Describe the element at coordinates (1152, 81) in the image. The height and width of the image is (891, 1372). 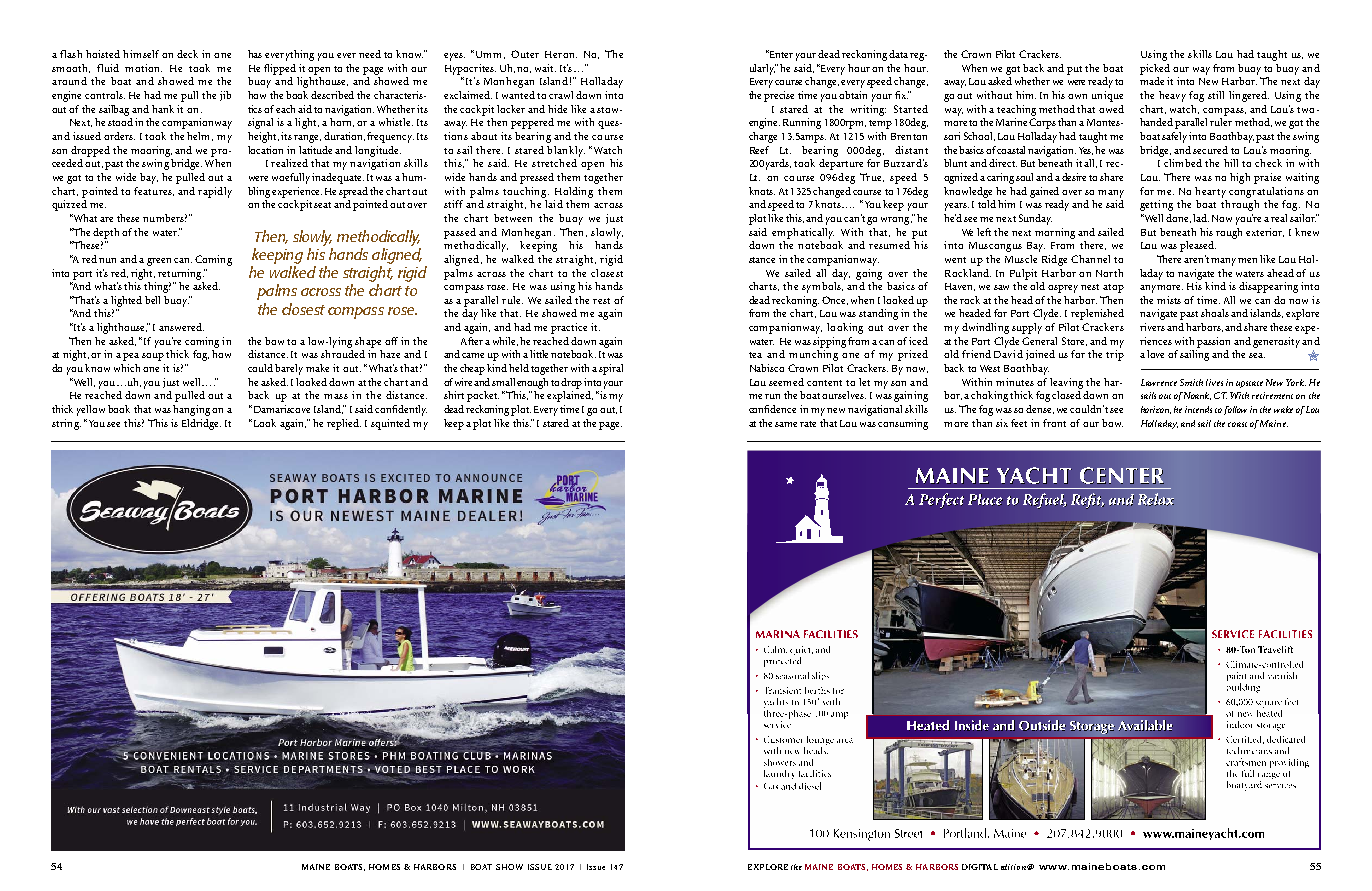
I see `made` at that location.
